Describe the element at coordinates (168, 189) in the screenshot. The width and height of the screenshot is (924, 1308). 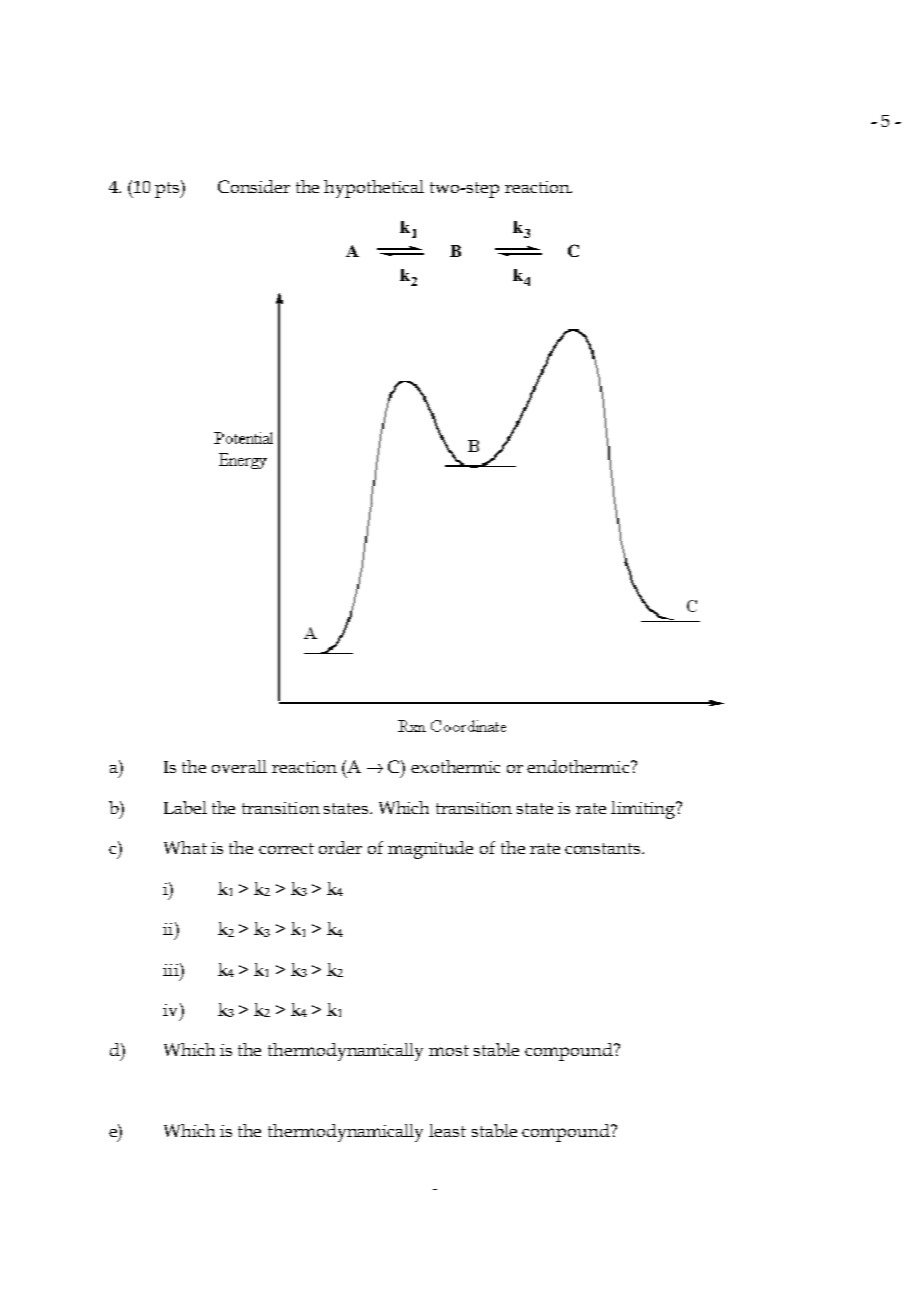
I see `pts` at that location.
